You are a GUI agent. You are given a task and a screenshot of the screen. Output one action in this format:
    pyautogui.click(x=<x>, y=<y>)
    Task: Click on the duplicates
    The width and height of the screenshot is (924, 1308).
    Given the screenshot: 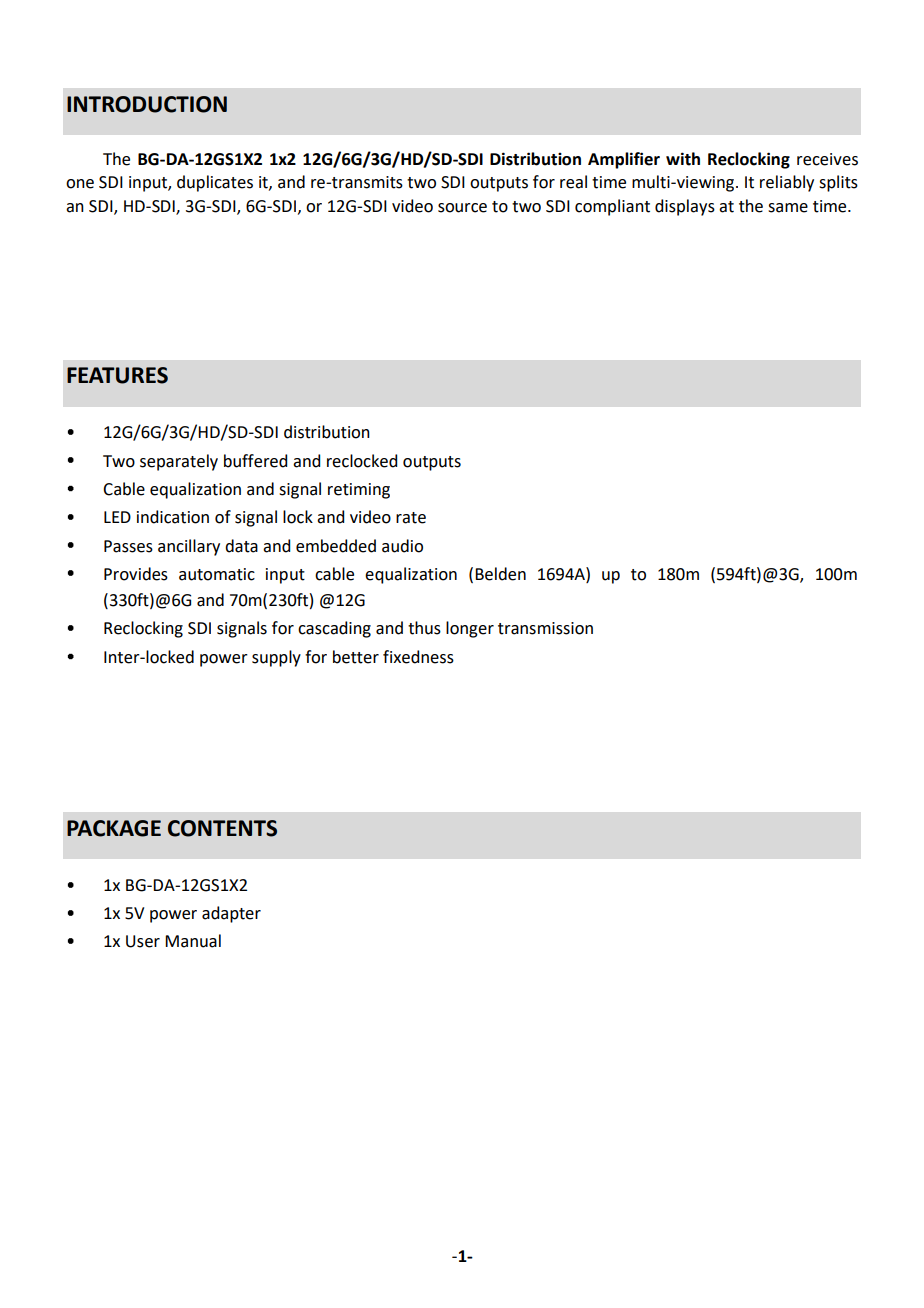 What is the action you would take?
    pyautogui.click(x=215, y=183)
